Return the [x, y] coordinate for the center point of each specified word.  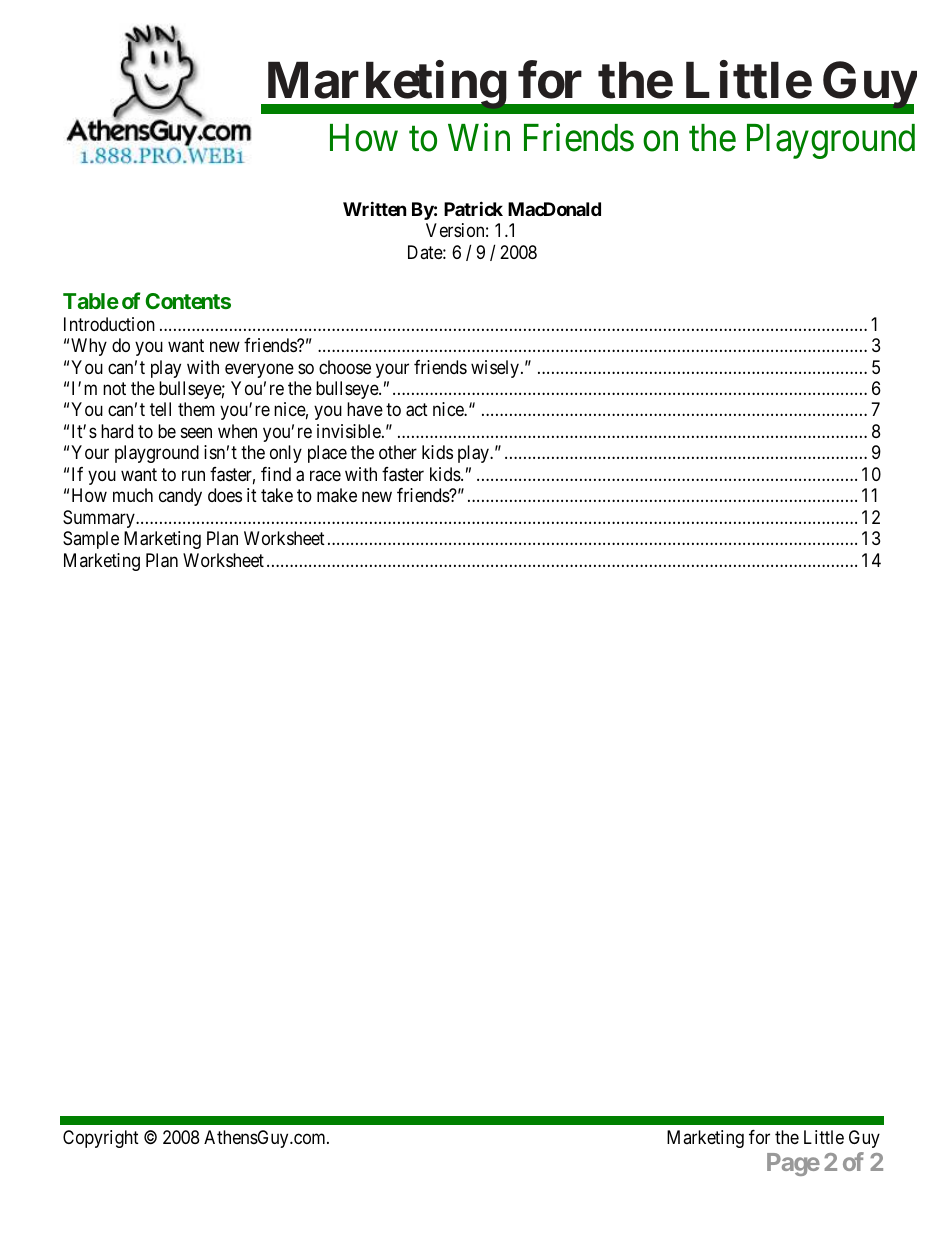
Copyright [101, 1139]
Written [374, 208]
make [337, 495]
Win [479, 137]
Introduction [109, 324]
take [277, 495]
